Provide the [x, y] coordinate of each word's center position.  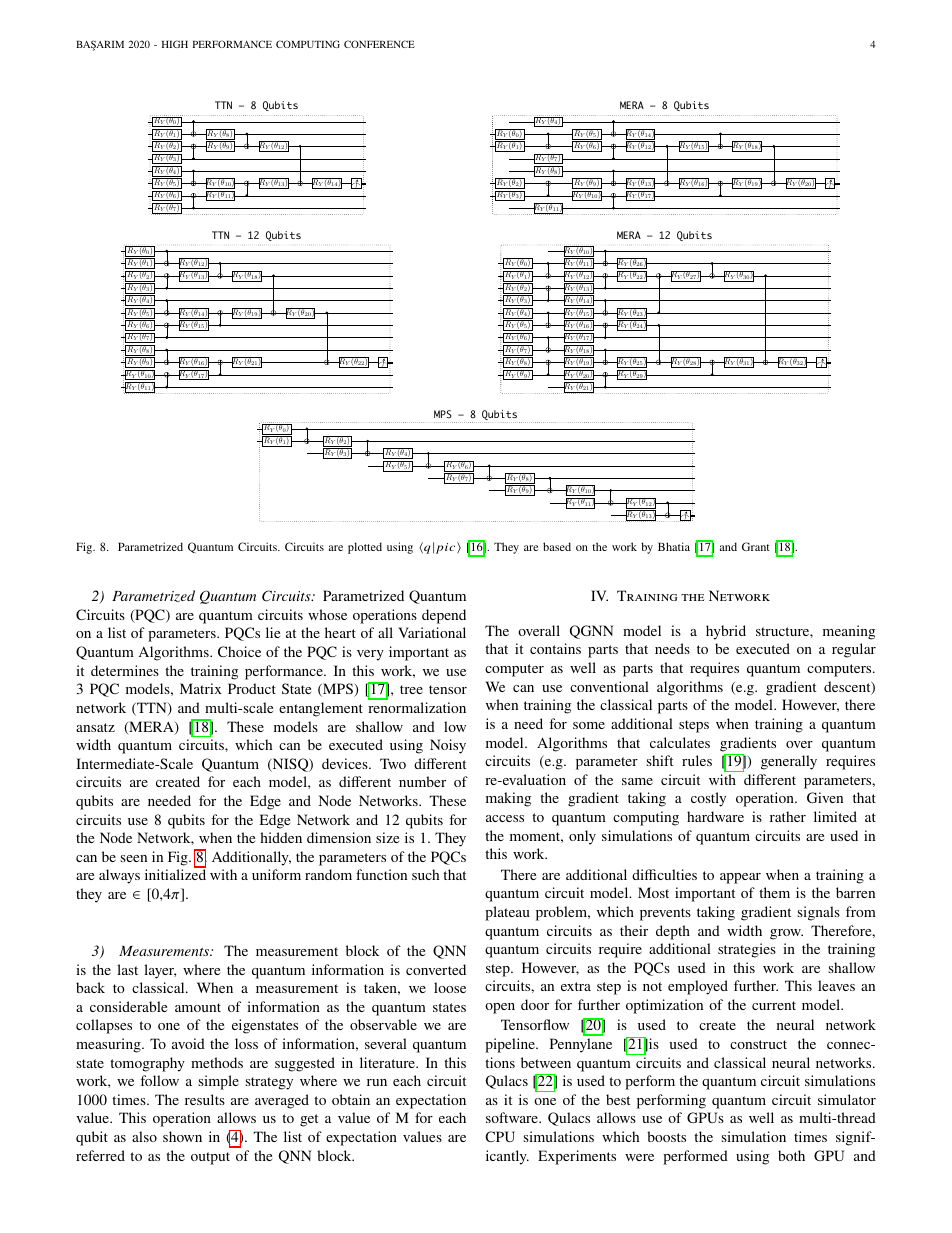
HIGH [175, 44]
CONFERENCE [379, 44]
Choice [239, 651]
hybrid [726, 632]
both [791, 1155]
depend [444, 616]
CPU [500, 1136]
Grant [756, 546]
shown [182, 1136]
